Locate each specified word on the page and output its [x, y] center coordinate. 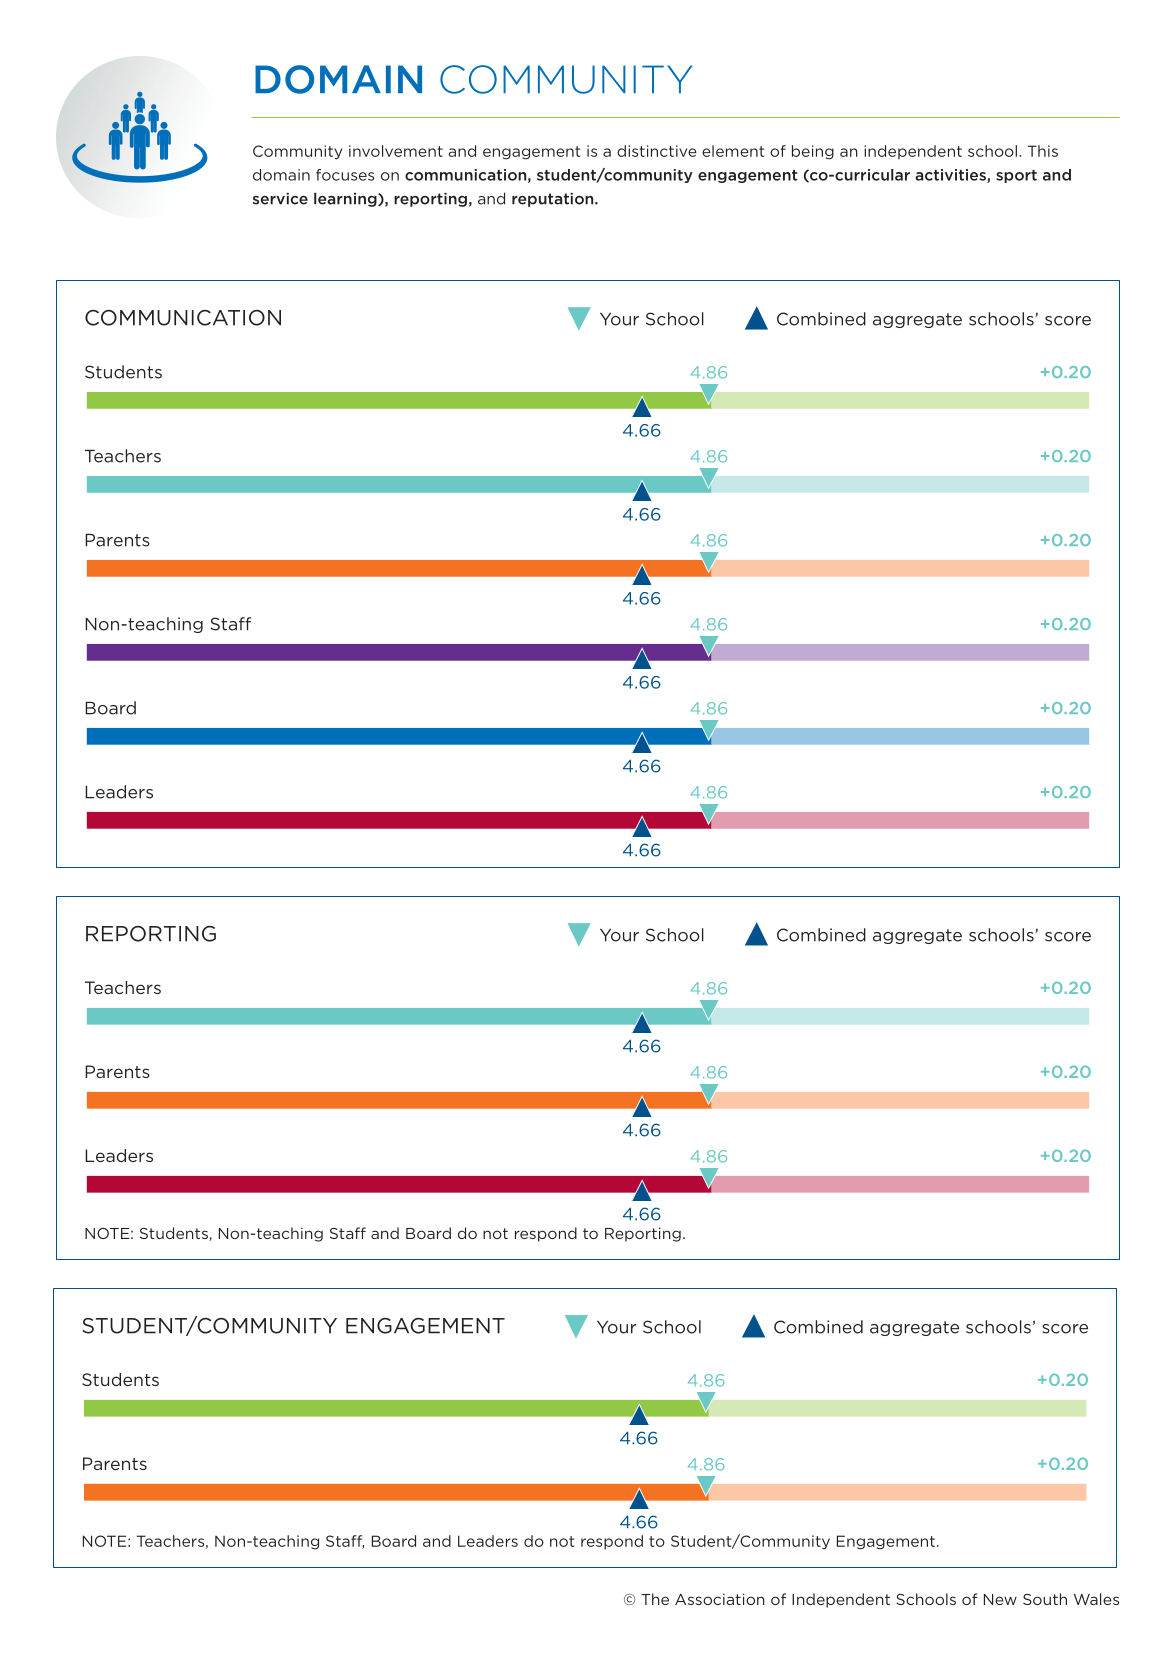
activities [951, 176]
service [280, 199]
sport [1016, 176]
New [1000, 1599]
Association [720, 1599]
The [655, 1599]
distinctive [657, 151]
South [1045, 1599]
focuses [345, 175]
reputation [554, 200]
